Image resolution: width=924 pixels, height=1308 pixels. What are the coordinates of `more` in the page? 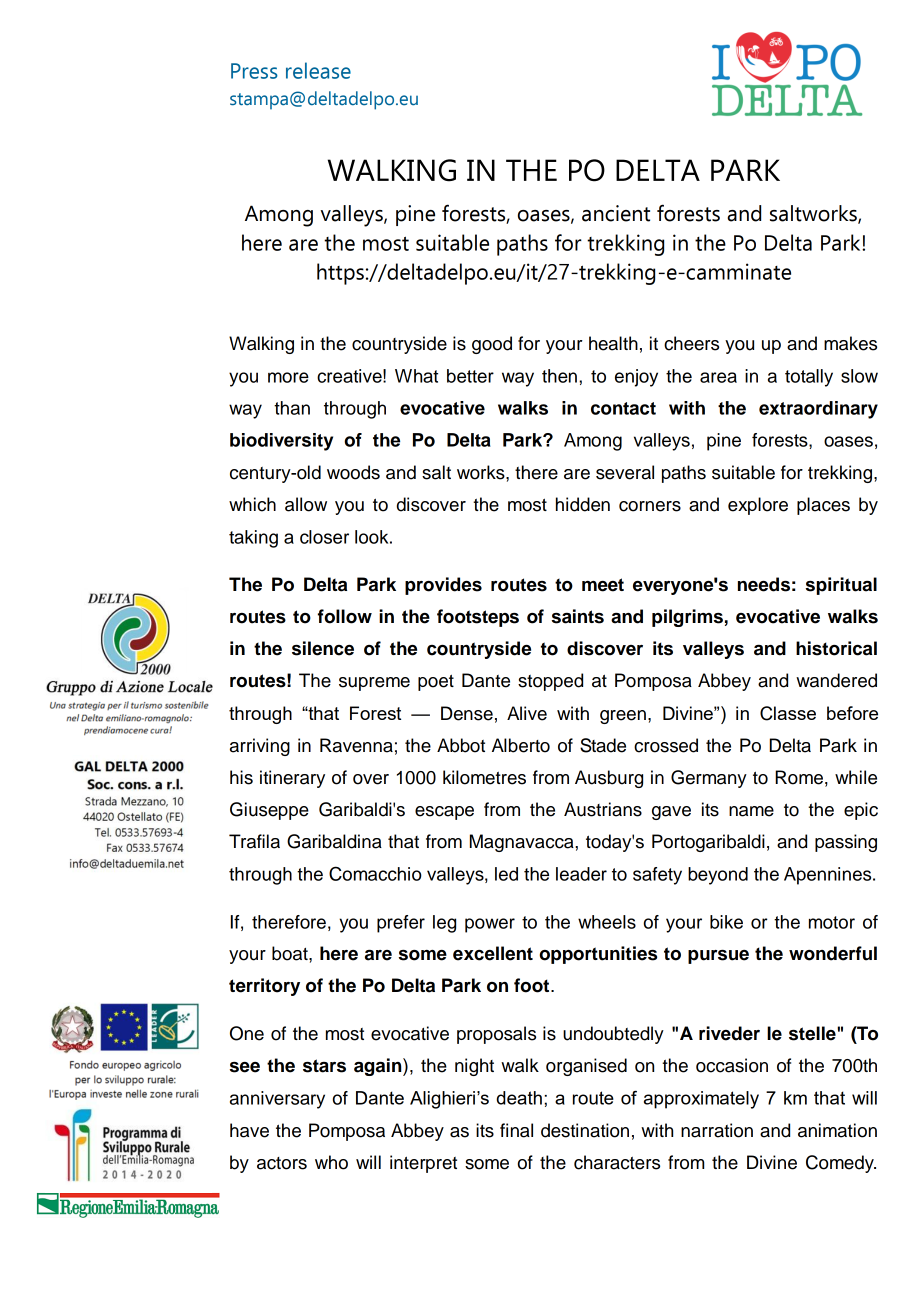 It's located at (288, 377).
